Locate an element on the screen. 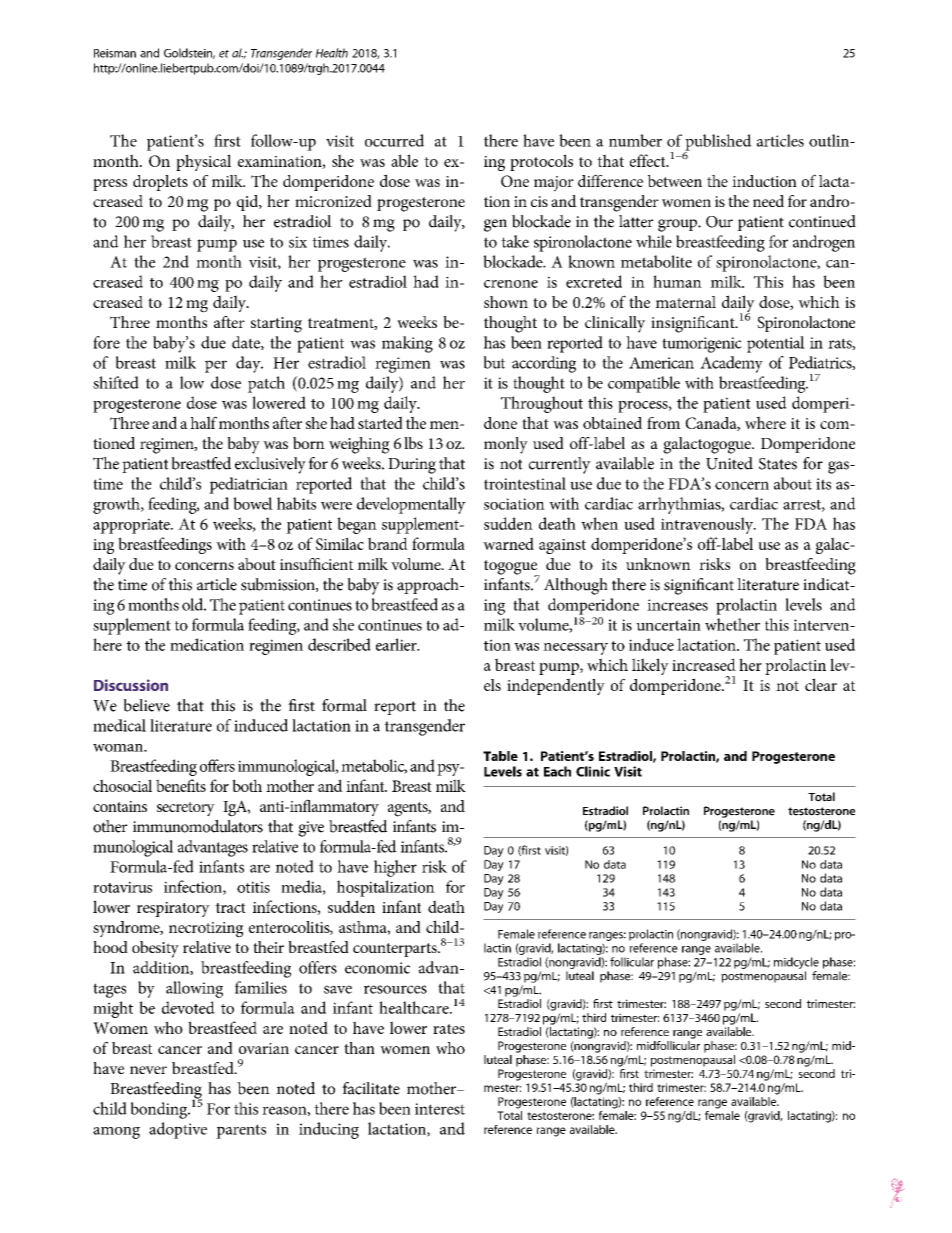  cis is located at coordinates (539, 201).
